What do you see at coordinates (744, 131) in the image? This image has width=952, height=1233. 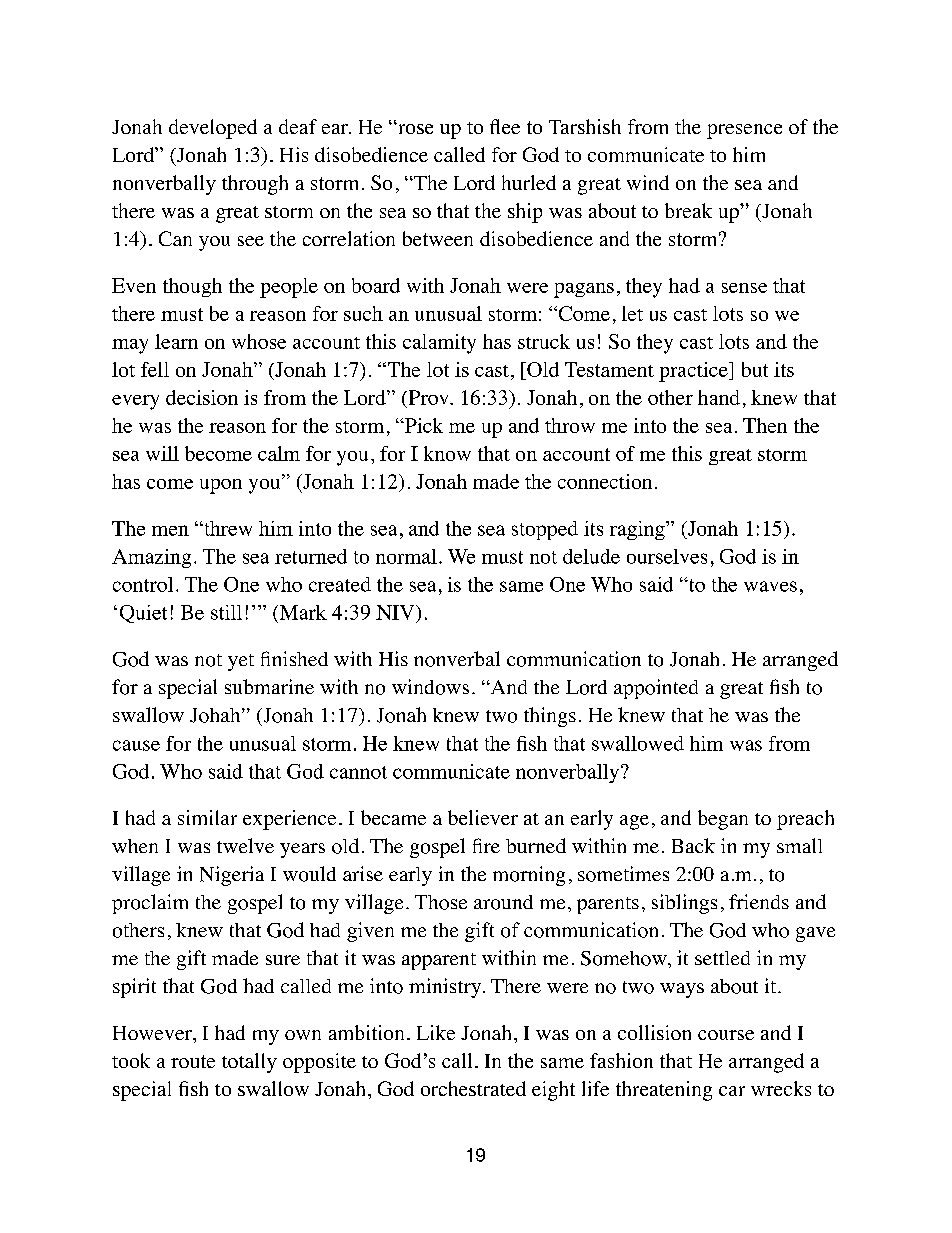 I see `presence` at bounding box center [744, 131].
